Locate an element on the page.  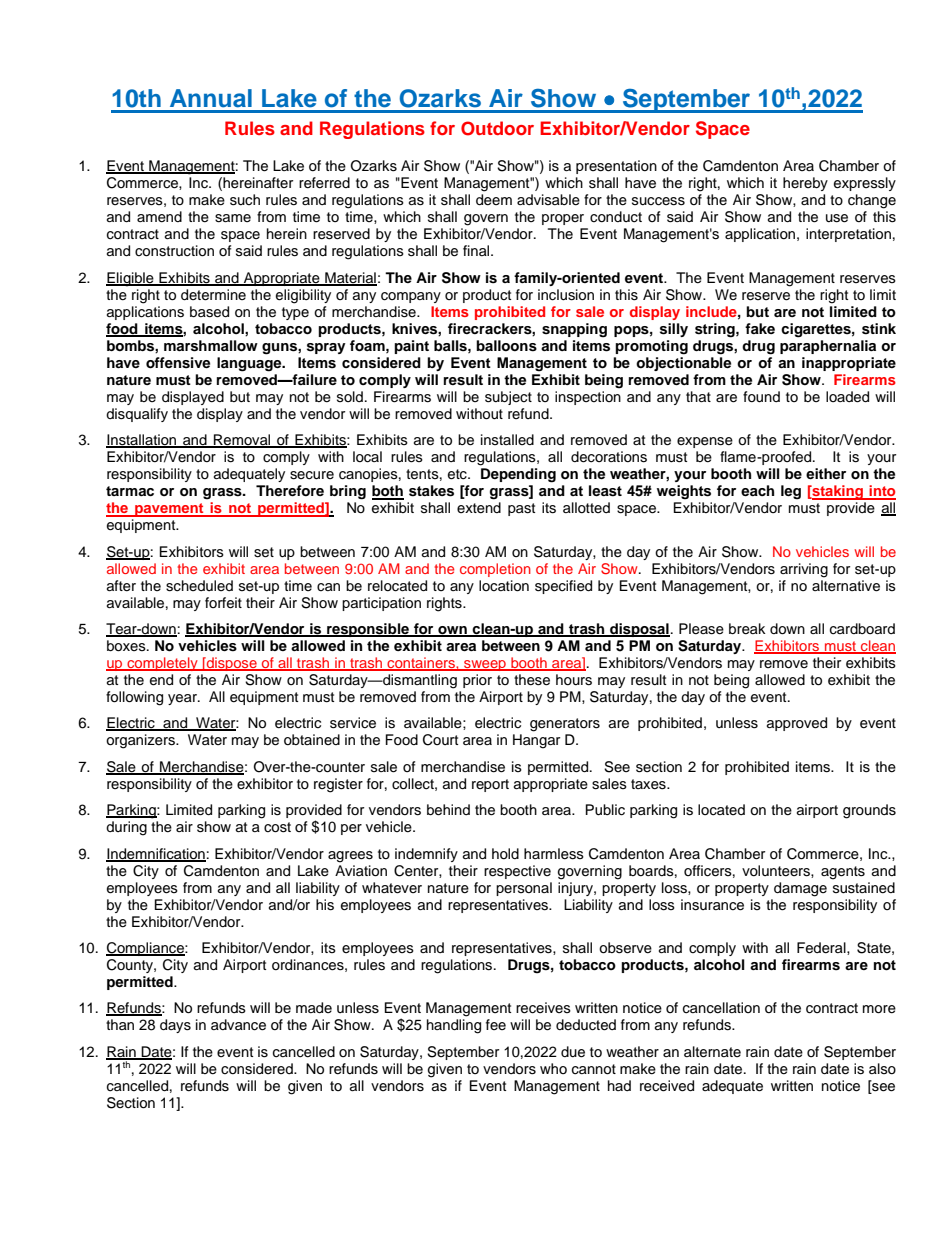
alternate is located at coordinates (712, 1052).
